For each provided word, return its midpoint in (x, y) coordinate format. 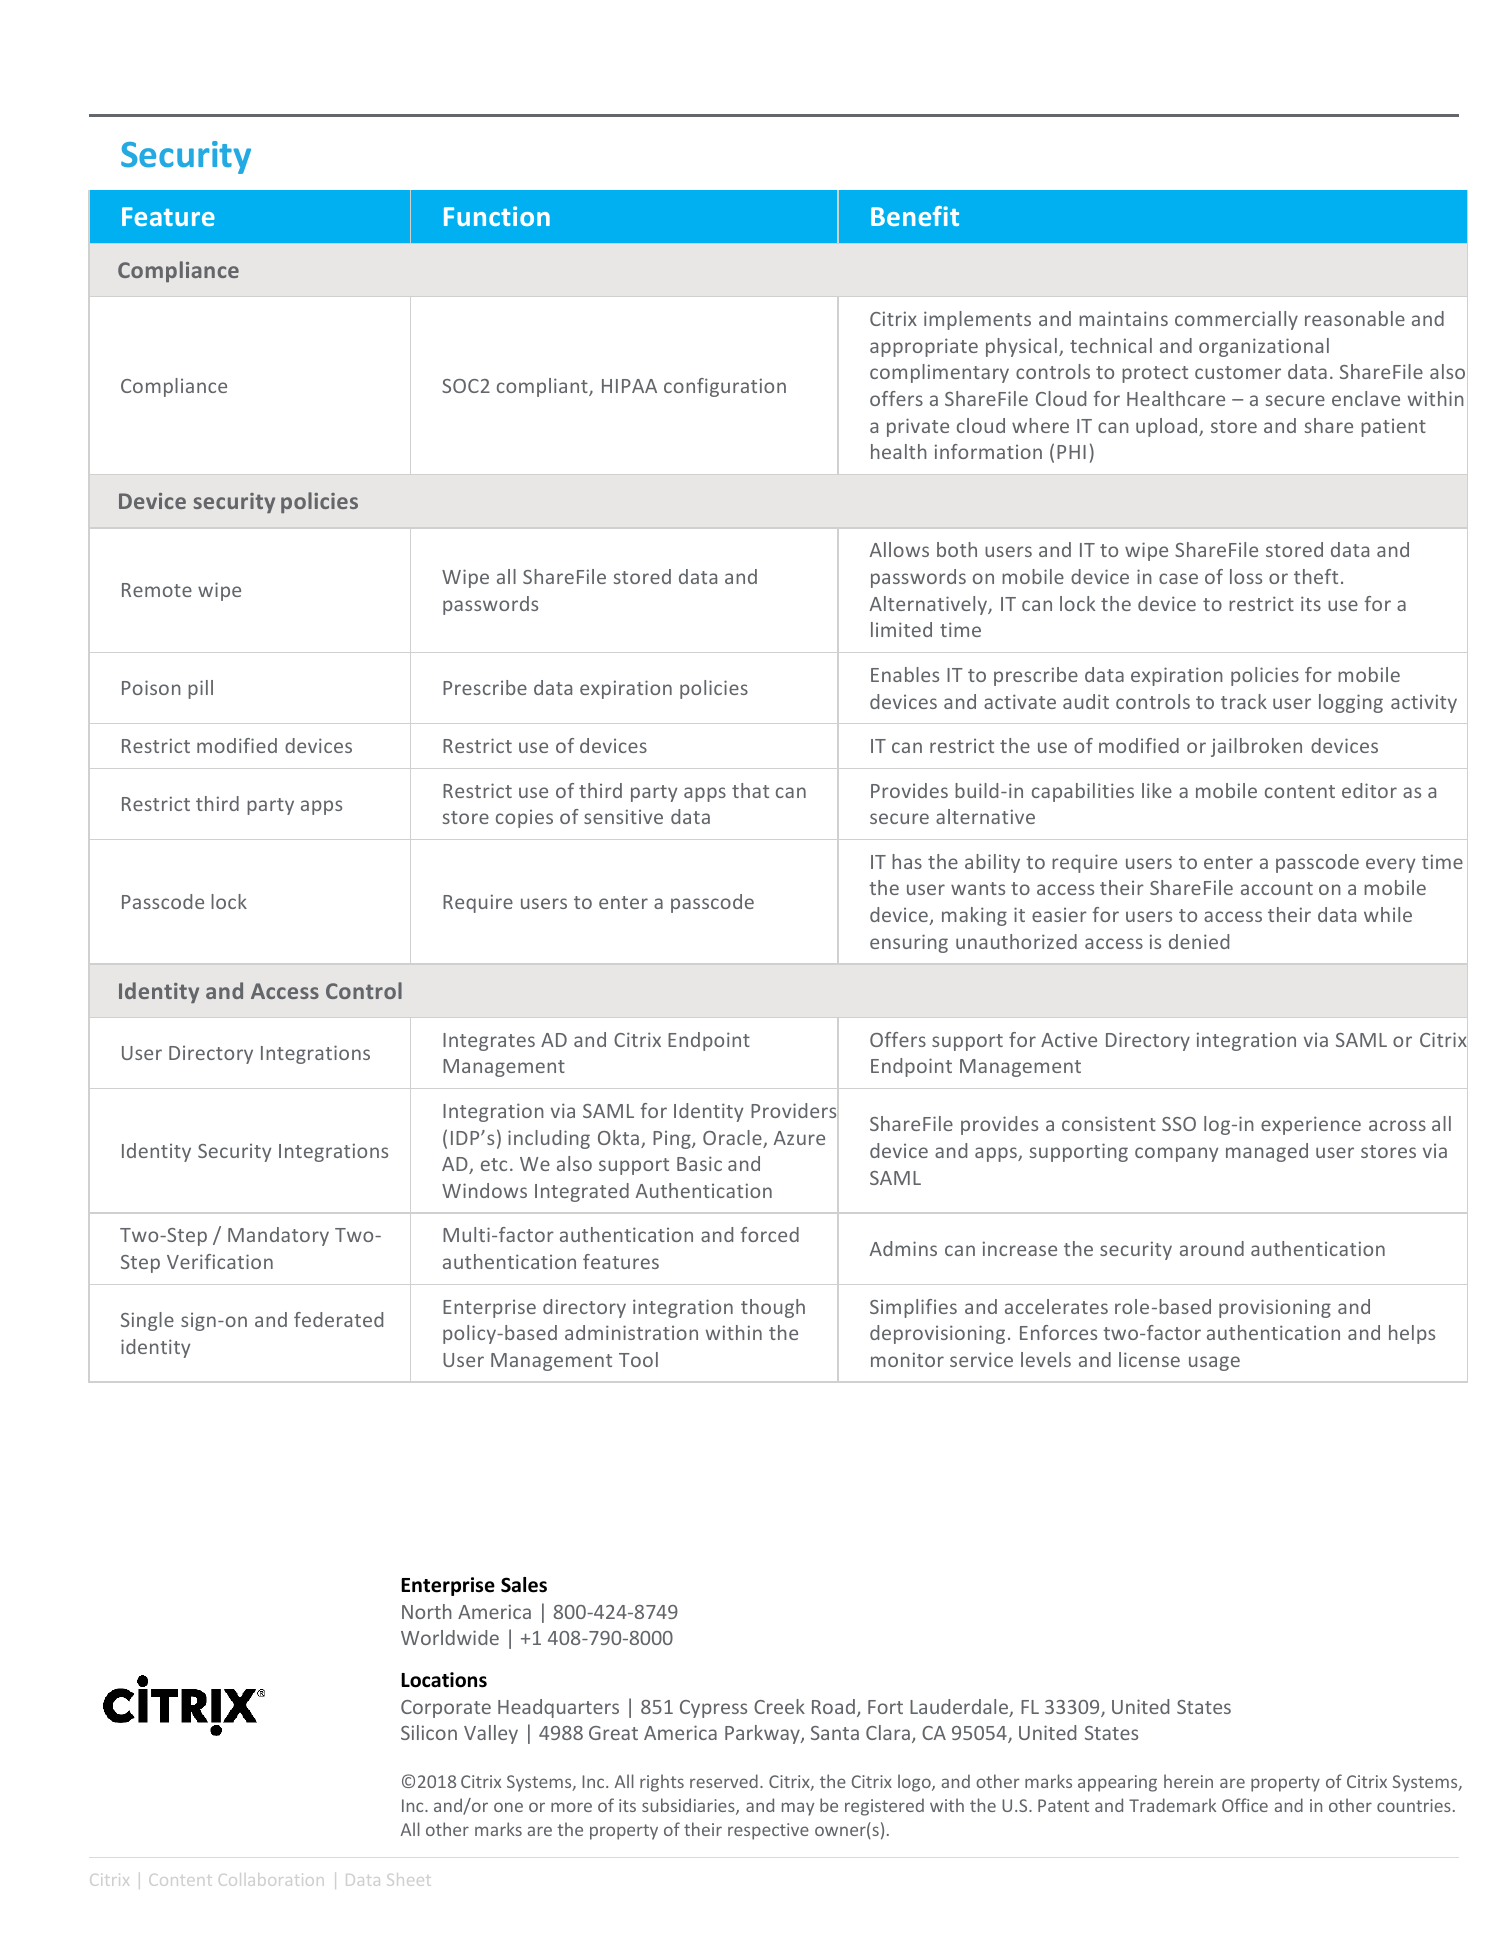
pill (200, 689)
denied (1199, 941)
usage (1214, 1363)
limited (901, 629)
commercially (1236, 320)
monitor (907, 1359)
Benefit (915, 216)
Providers (793, 1110)
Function (497, 216)
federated (338, 1319)
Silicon (429, 1732)
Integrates (489, 1042)
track (1244, 701)
